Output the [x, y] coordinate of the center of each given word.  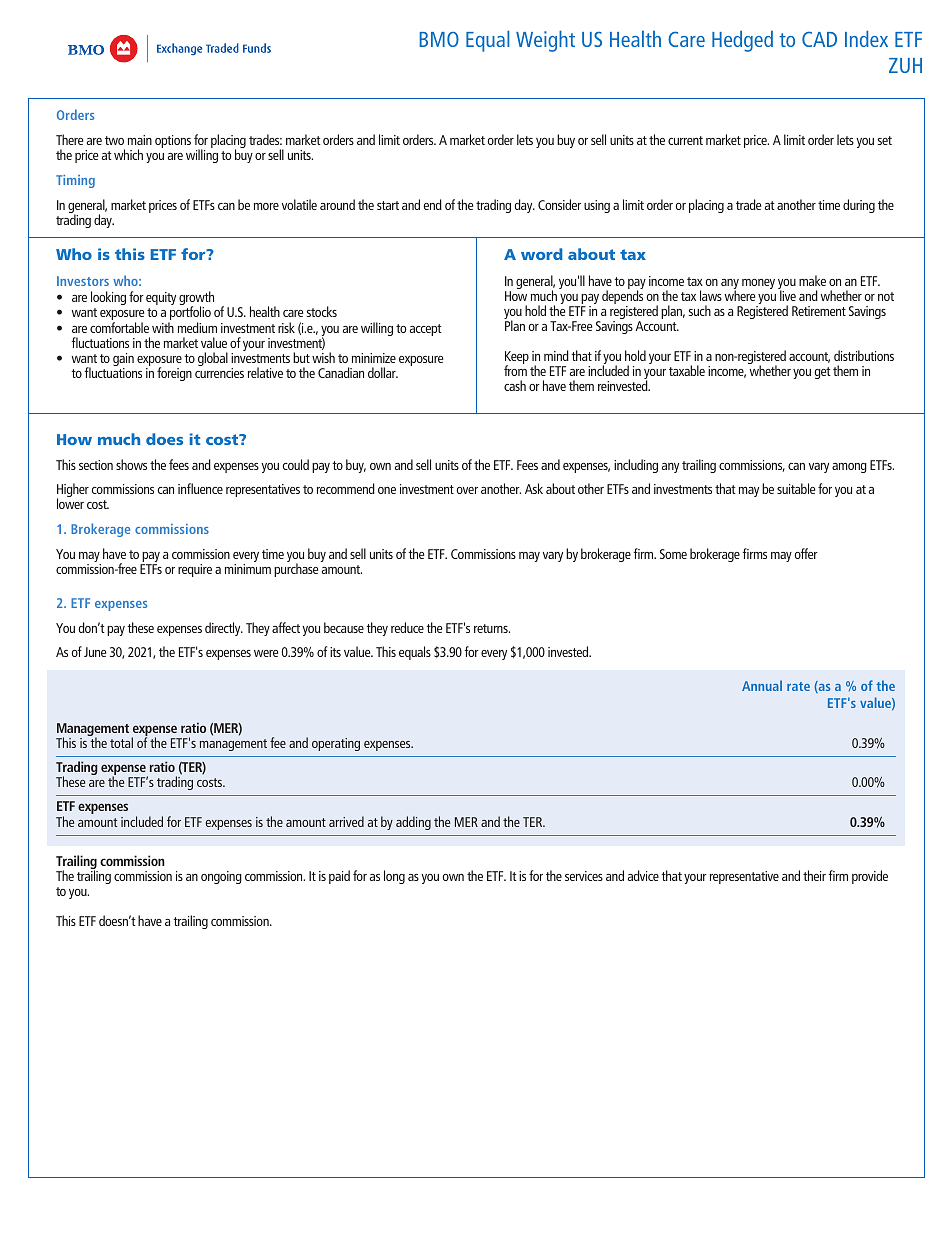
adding [413, 823]
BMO [439, 39]
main [140, 140]
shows [131, 464]
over [467, 490]
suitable [796, 488]
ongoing [221, 877]
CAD [819, 39]
